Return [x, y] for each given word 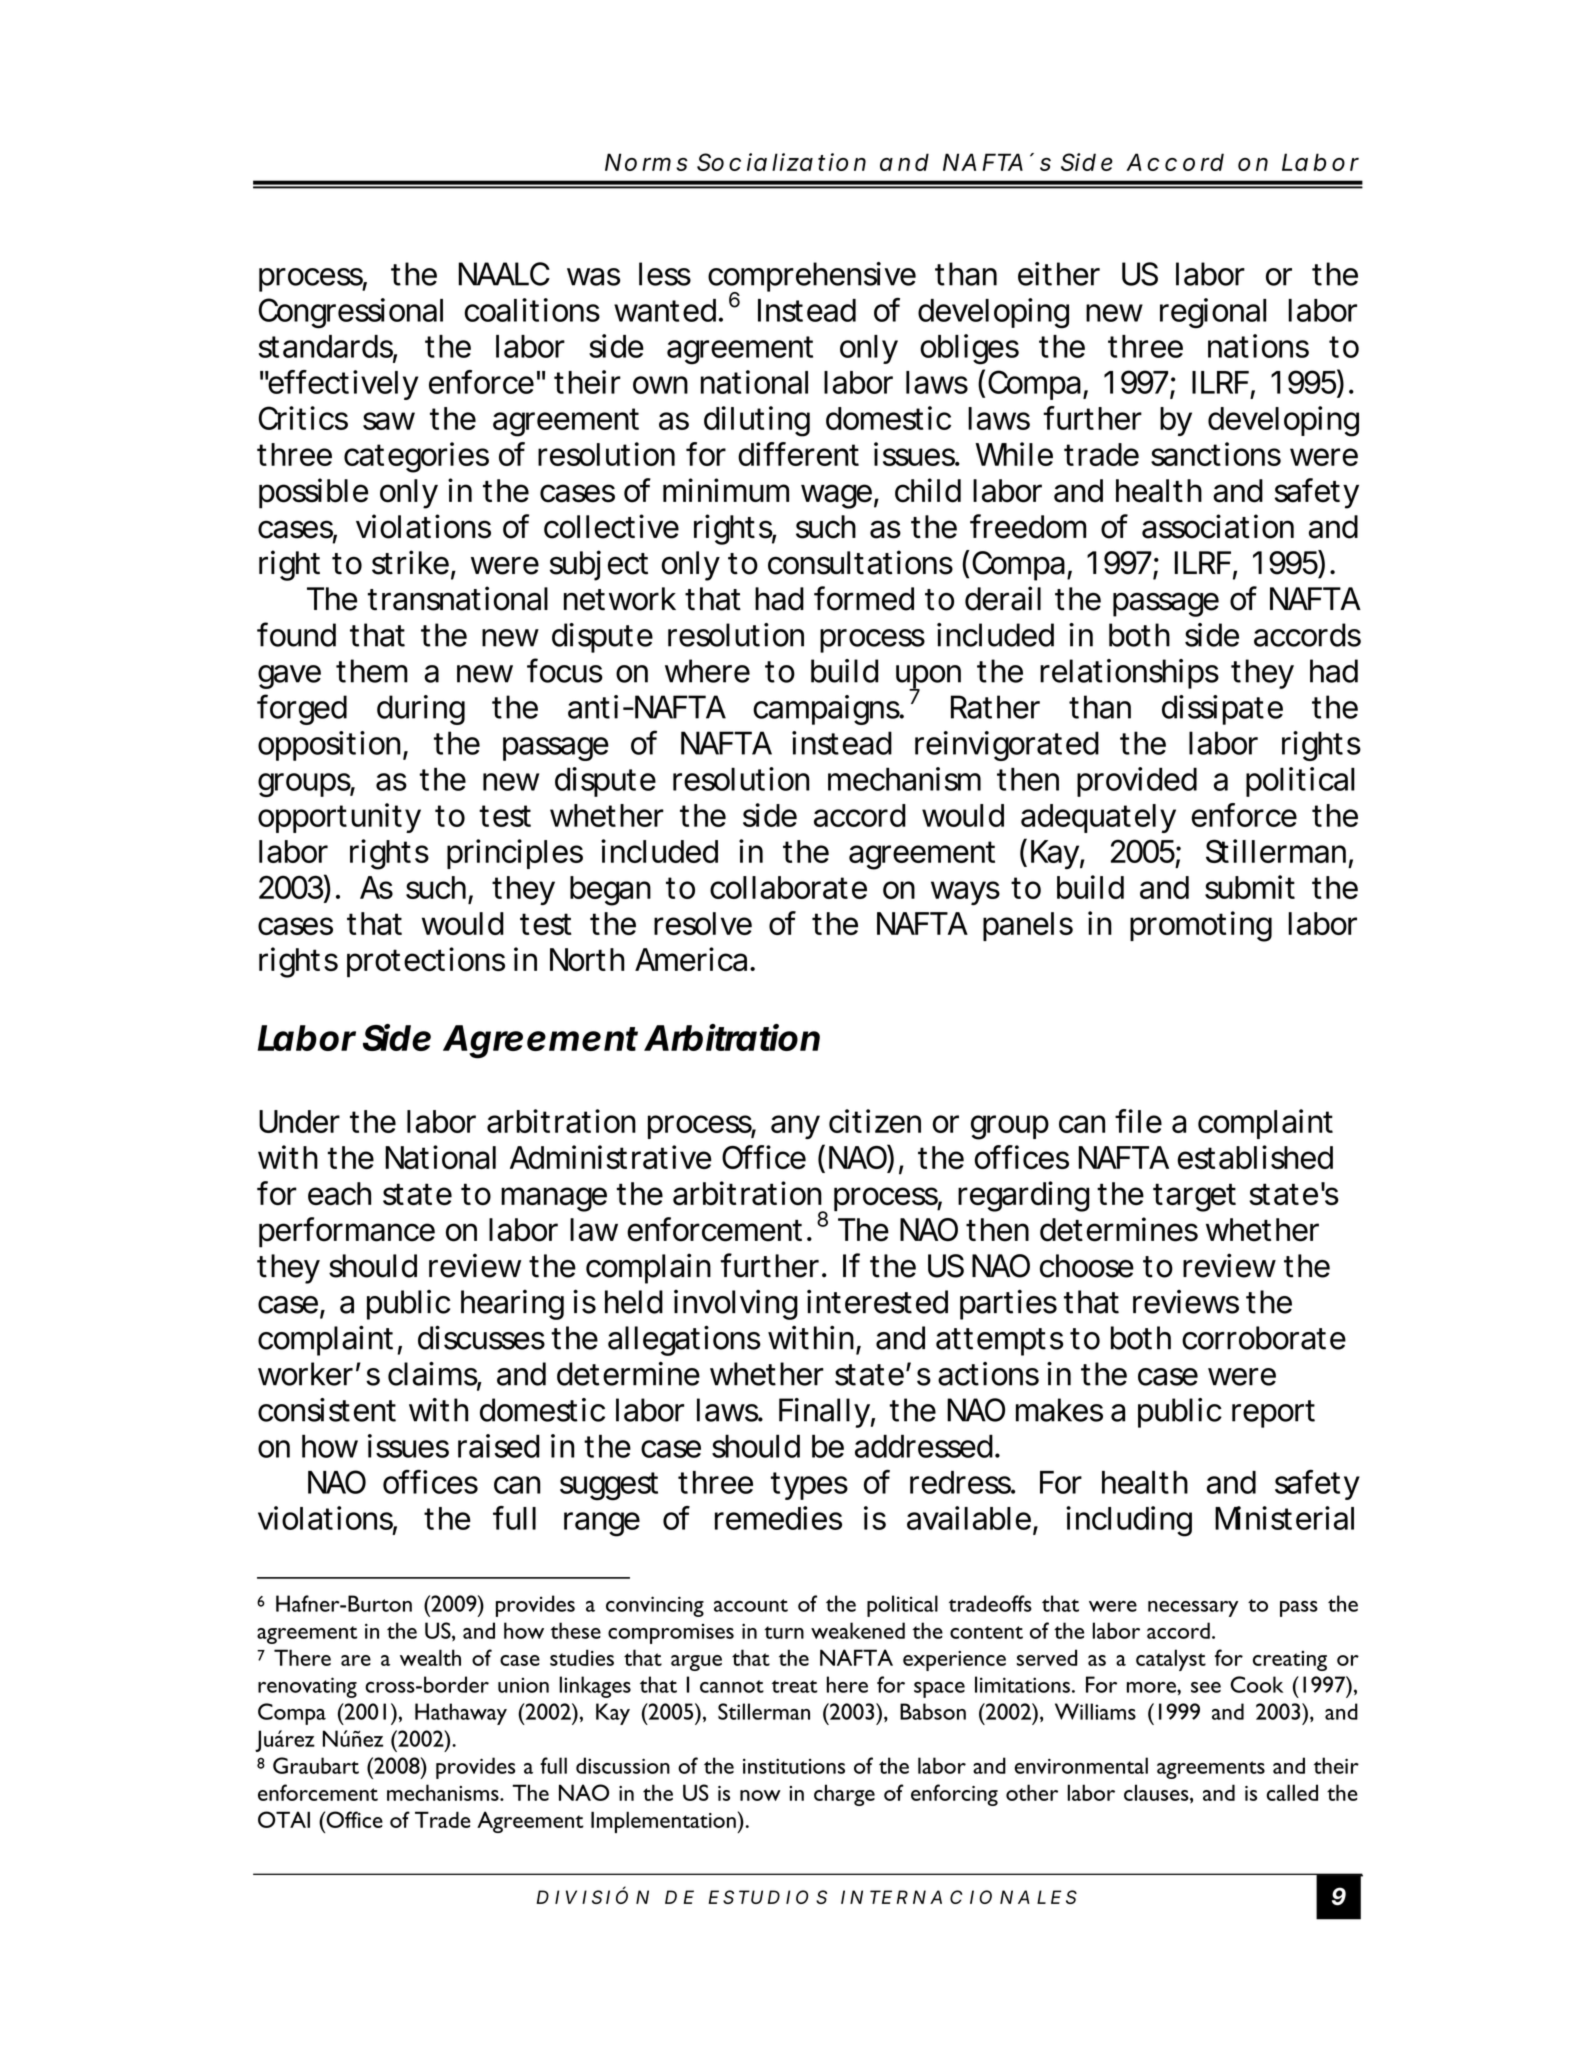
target [1194, 1197]
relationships [1129, 674]
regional [1213, 313]
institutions [794, 1766]
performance [347, 1232]
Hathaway [461, 1714]
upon [928, 678]
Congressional [351, 313]
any [795, 1127]
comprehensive [812, 278]
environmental [1081, 1765]
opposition [329, 746]
